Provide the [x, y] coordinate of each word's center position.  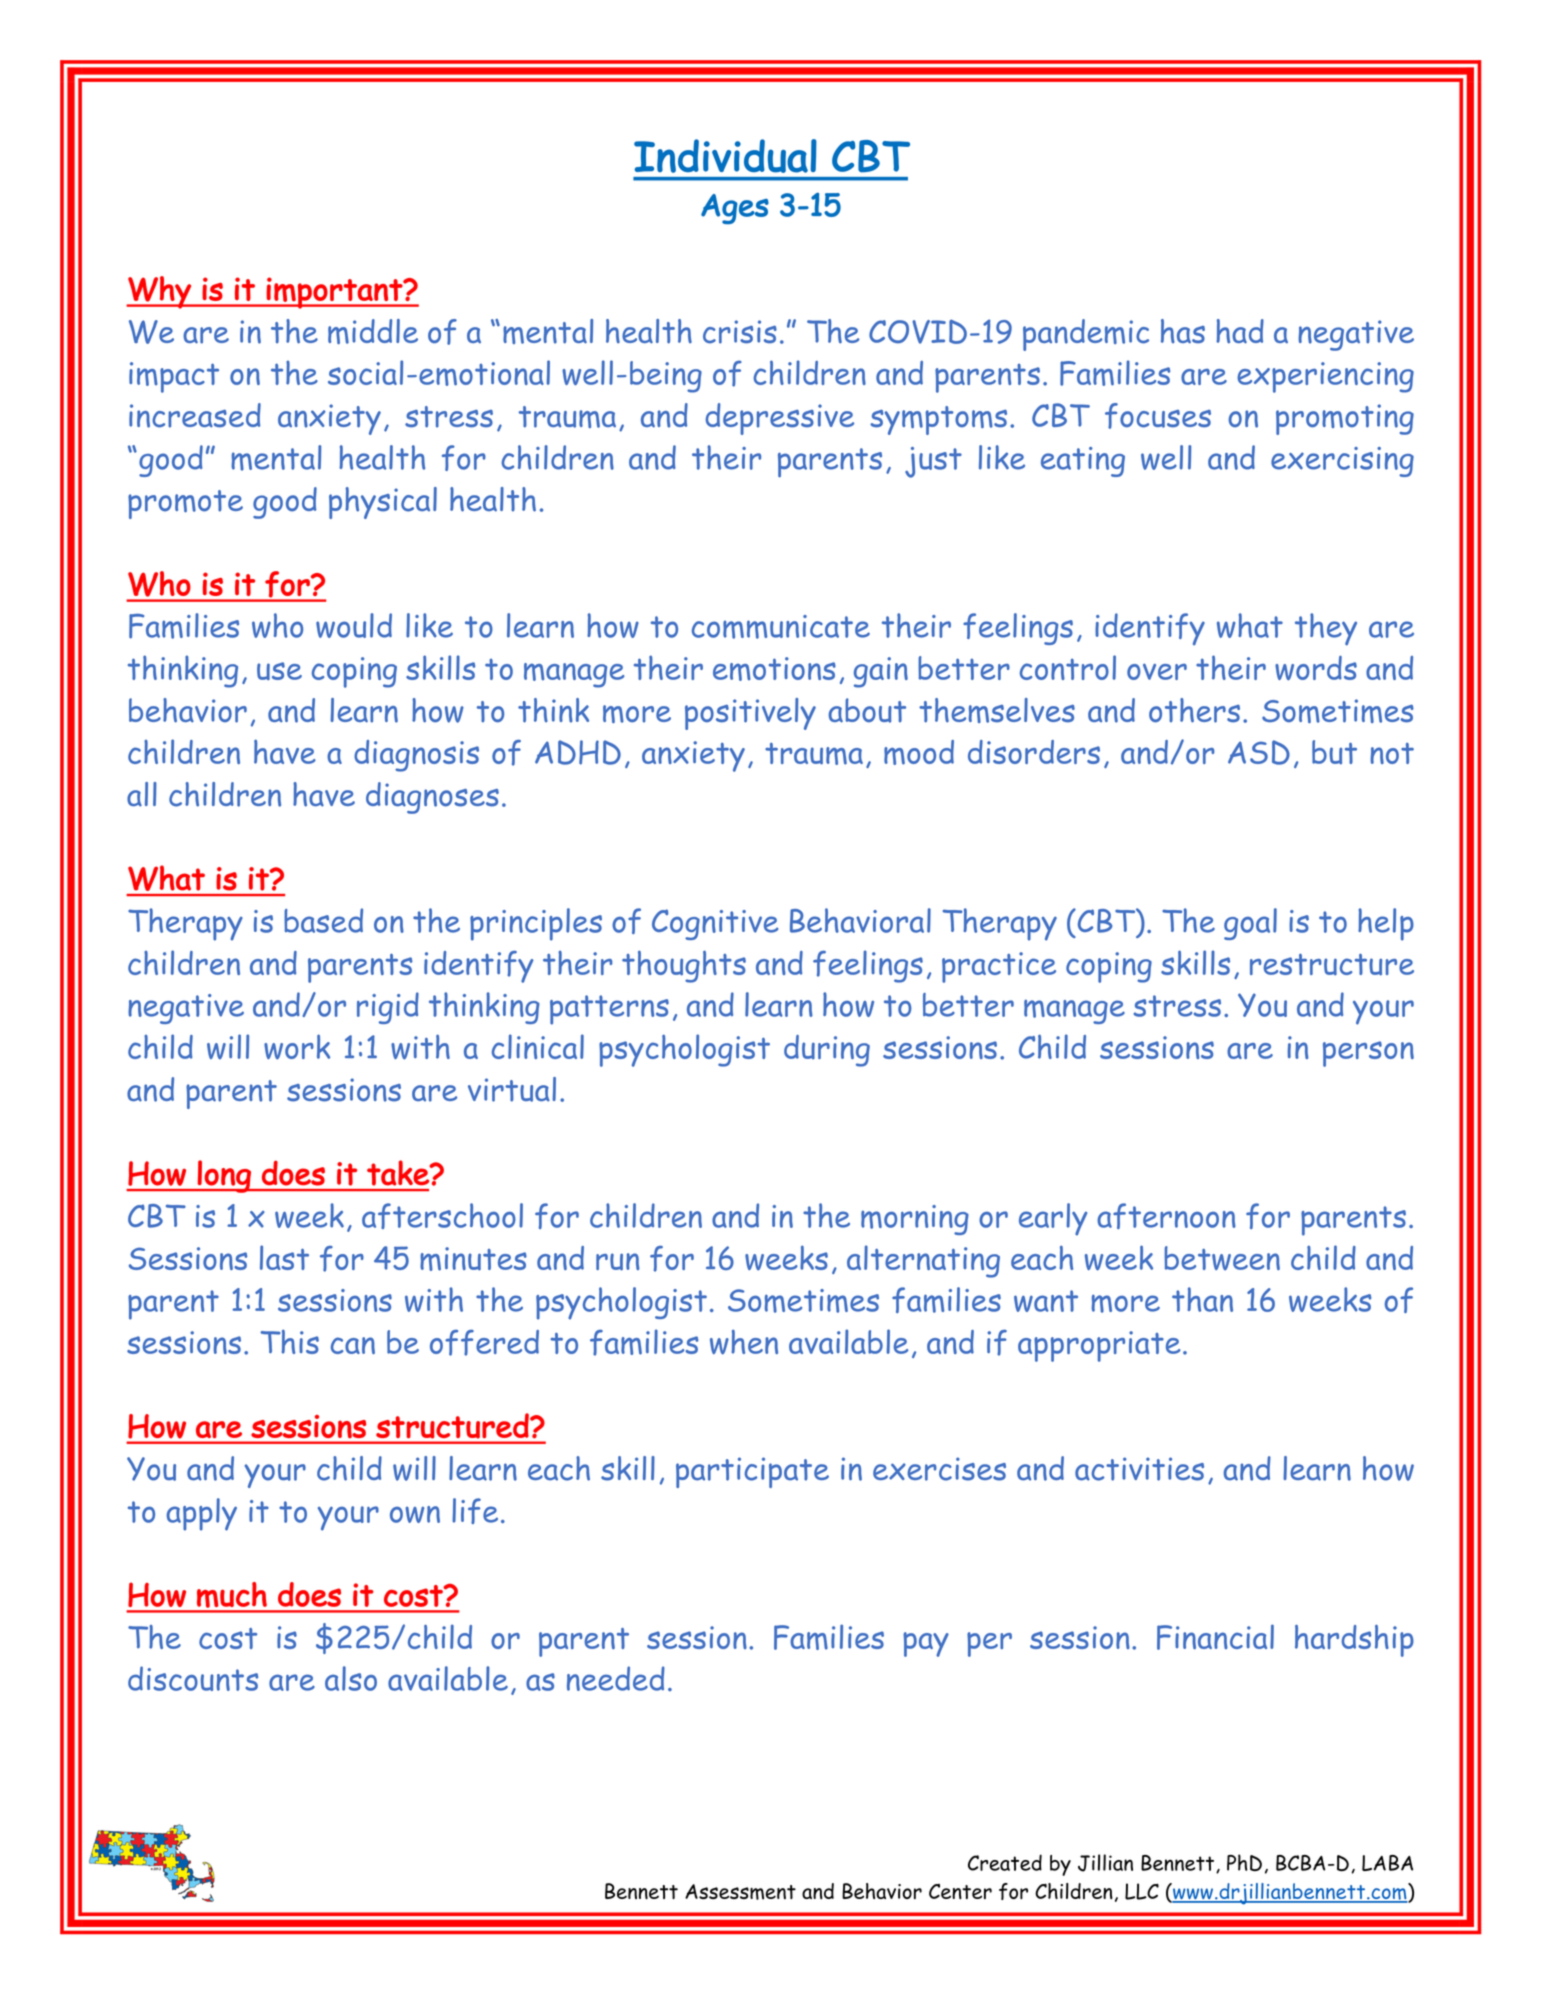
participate [752, 1472]
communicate [781, 627]
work [297, 1047]
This [289, 1341]
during [827, 1051]
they [1326, 629]
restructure [1332, 965]
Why [159, 292]
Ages [735, 209]
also [351, 1678]
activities [1139, 1469]
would [354, 625]
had [1240, 331]
